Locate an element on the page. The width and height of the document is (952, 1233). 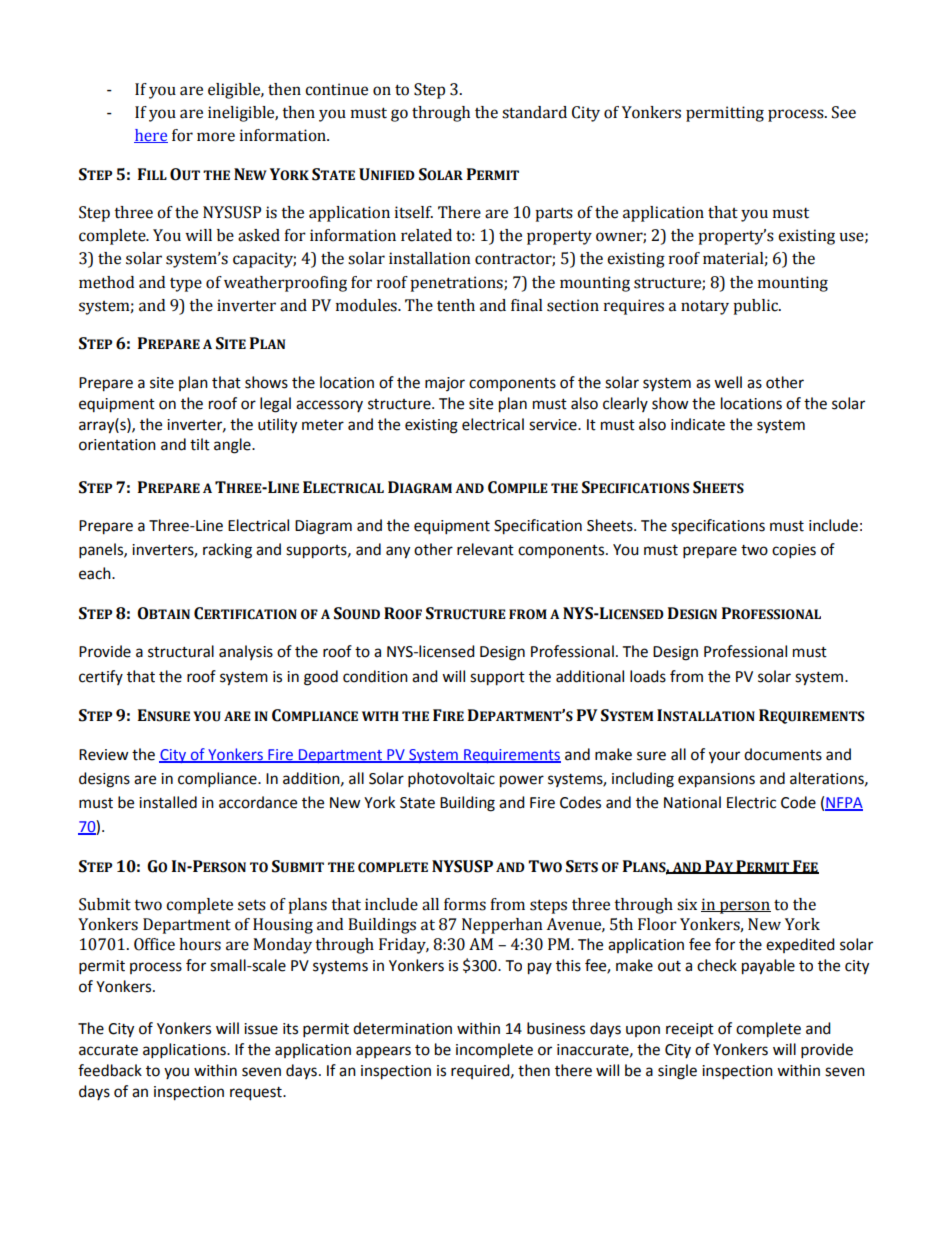
determination is located at coordinates (402, 1028).
